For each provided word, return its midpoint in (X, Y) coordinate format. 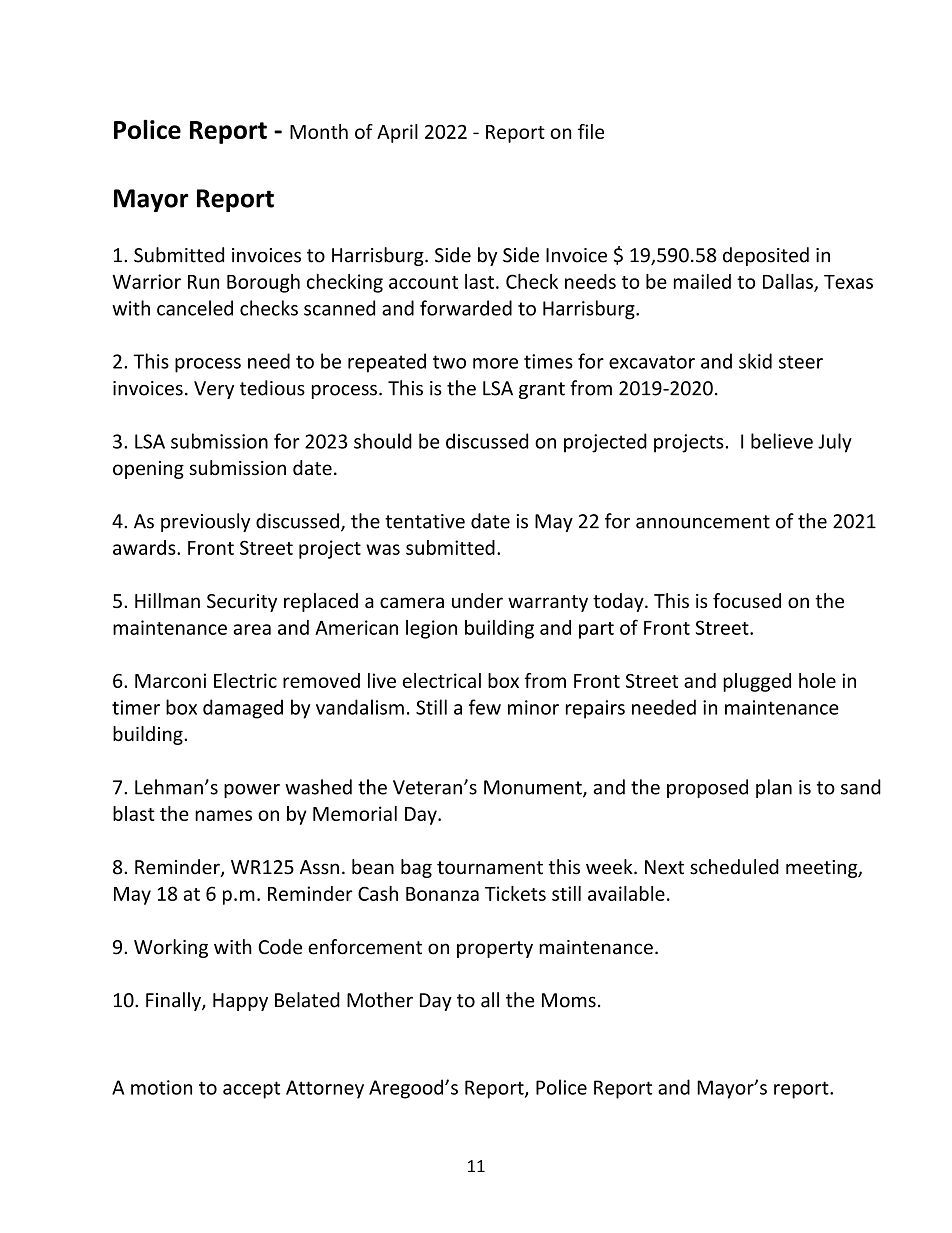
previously (205, 522)
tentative (425, 521)
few (485, 707)
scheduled (734, 867)
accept (251, 1090)
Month (319, 131)
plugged (757, 682)
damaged (243, 709)
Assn (319, 867)
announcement (703, 522)
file (591, 131)
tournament (490, 868)
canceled (195, 308)
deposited (766, 256)
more (495, 363)
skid (755, 361)
